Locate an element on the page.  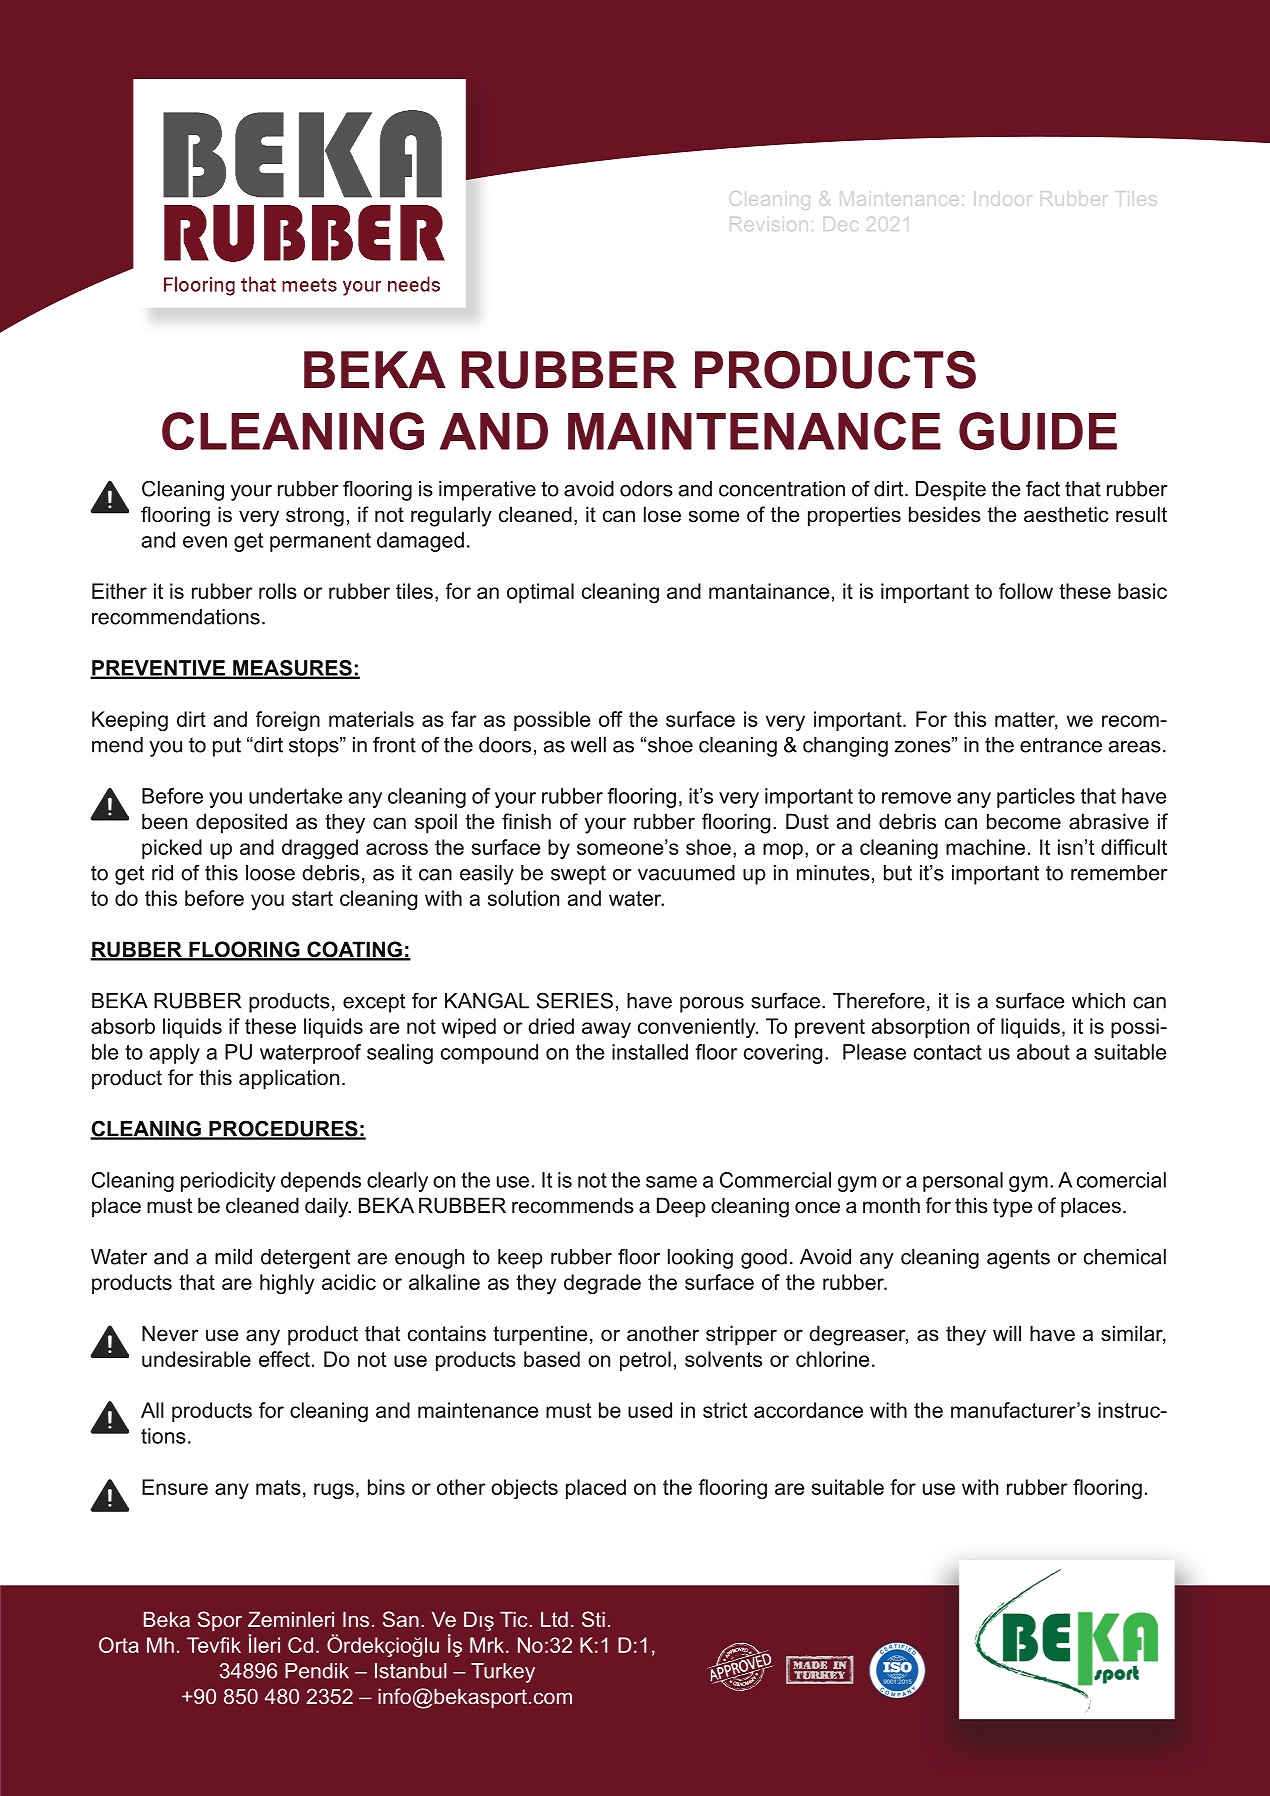
odors is located at coordinates (646, 489).
